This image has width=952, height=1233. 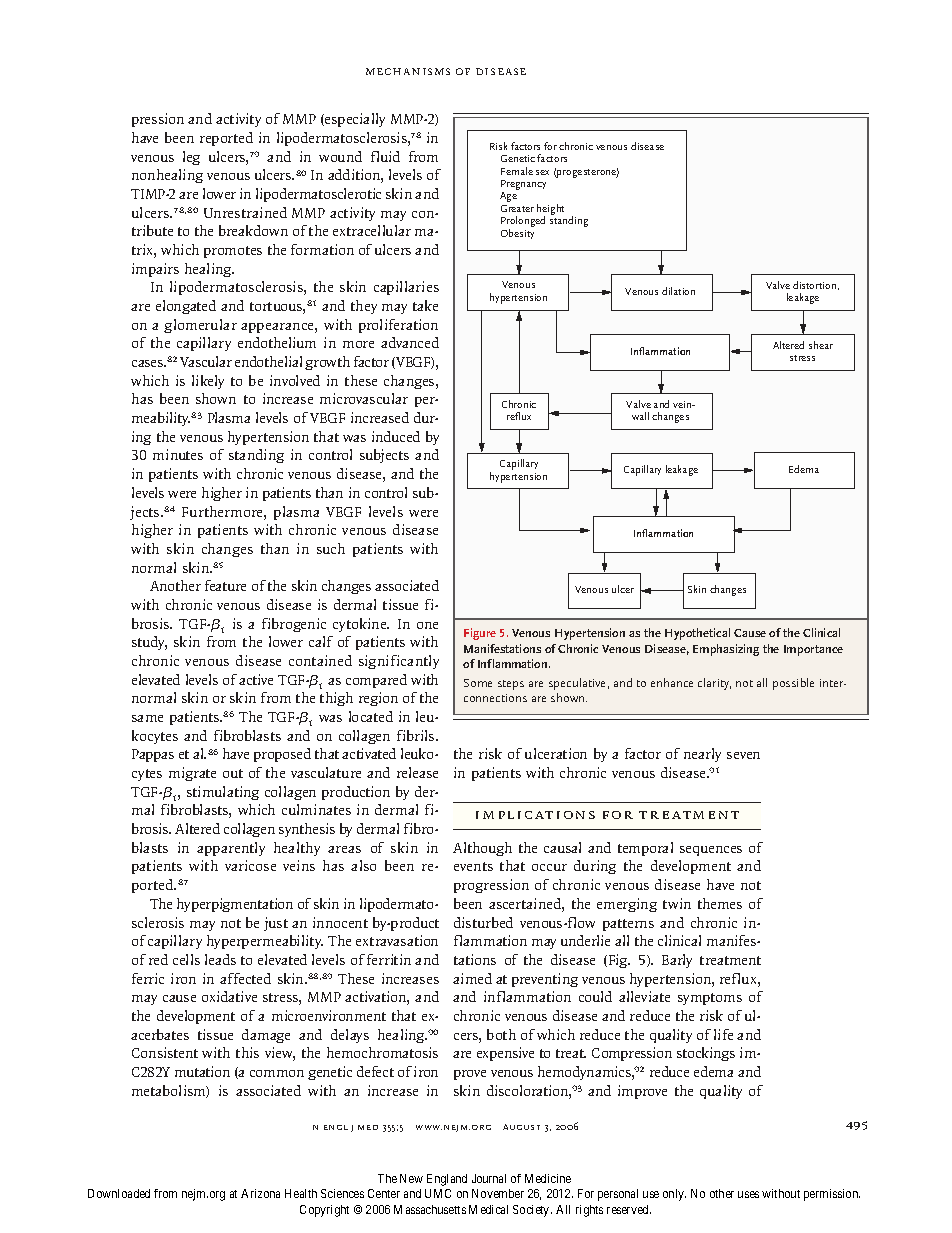 I want to click on advanced, so click(x=410, y=342).
